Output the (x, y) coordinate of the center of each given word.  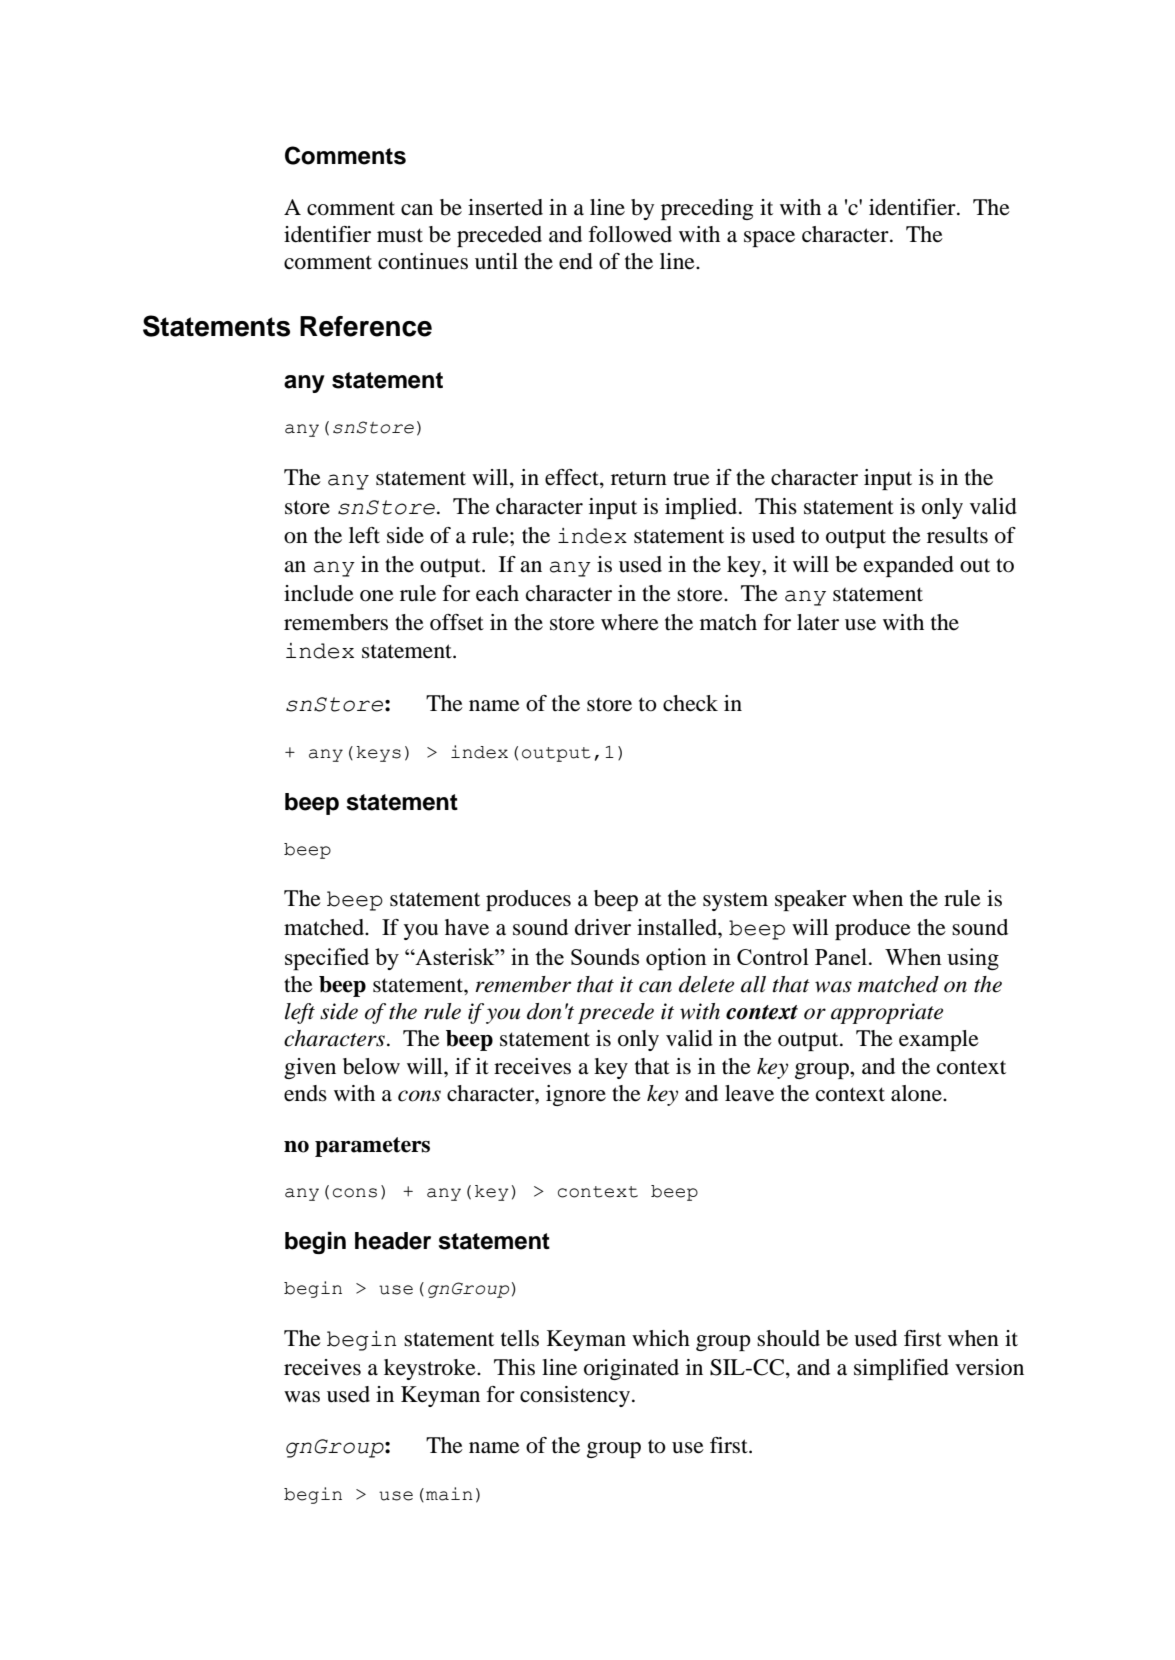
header (393, 1241)
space (769, 239)
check (690, 703)
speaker (811, 900)
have (467, 927)
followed (630, 234)
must (400, 235)
